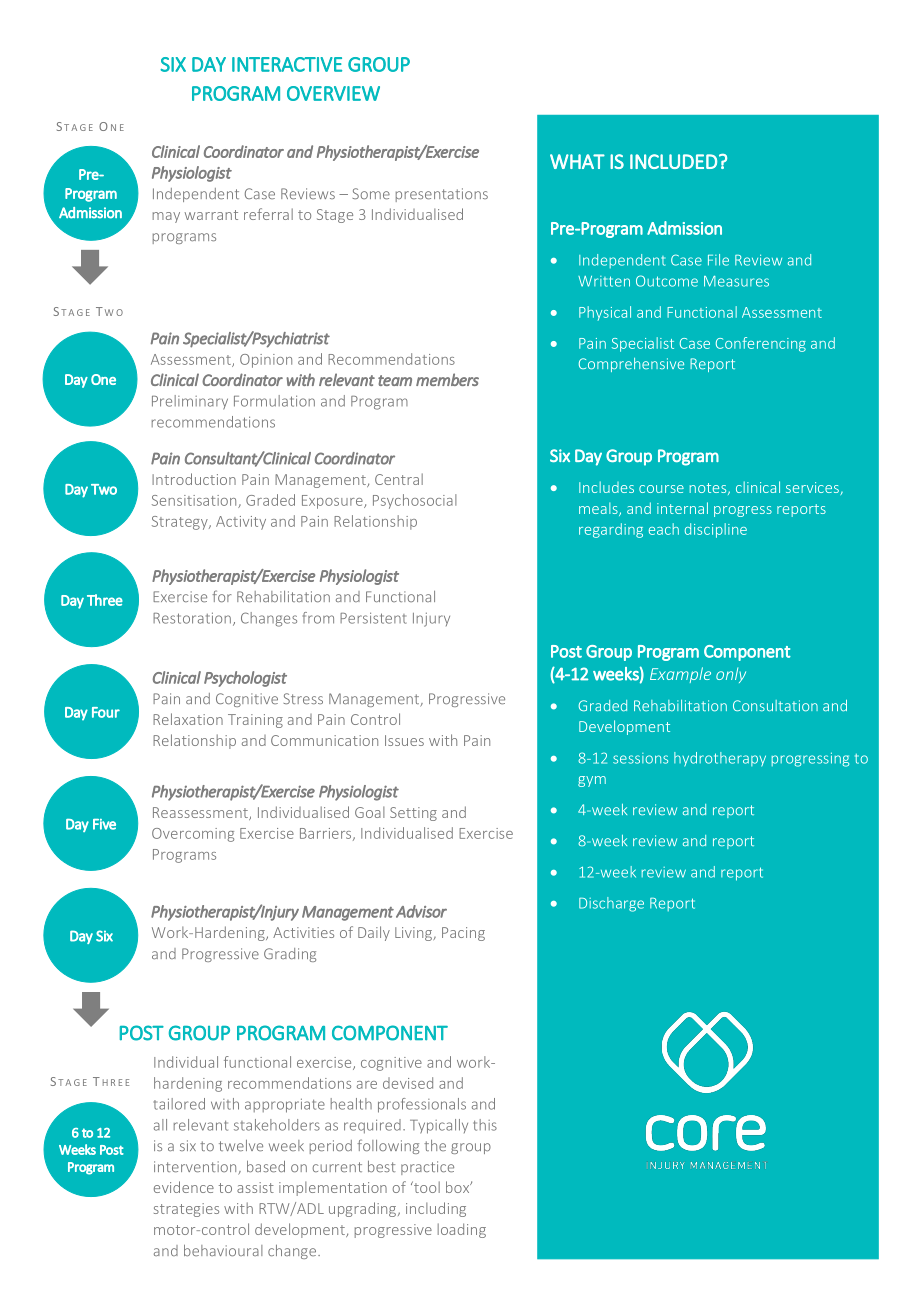 The height and width of the screenshot is (1308, 924). Describe the element at coordinates (442, 195) in the screenshot. I see `presentations` at that location.
